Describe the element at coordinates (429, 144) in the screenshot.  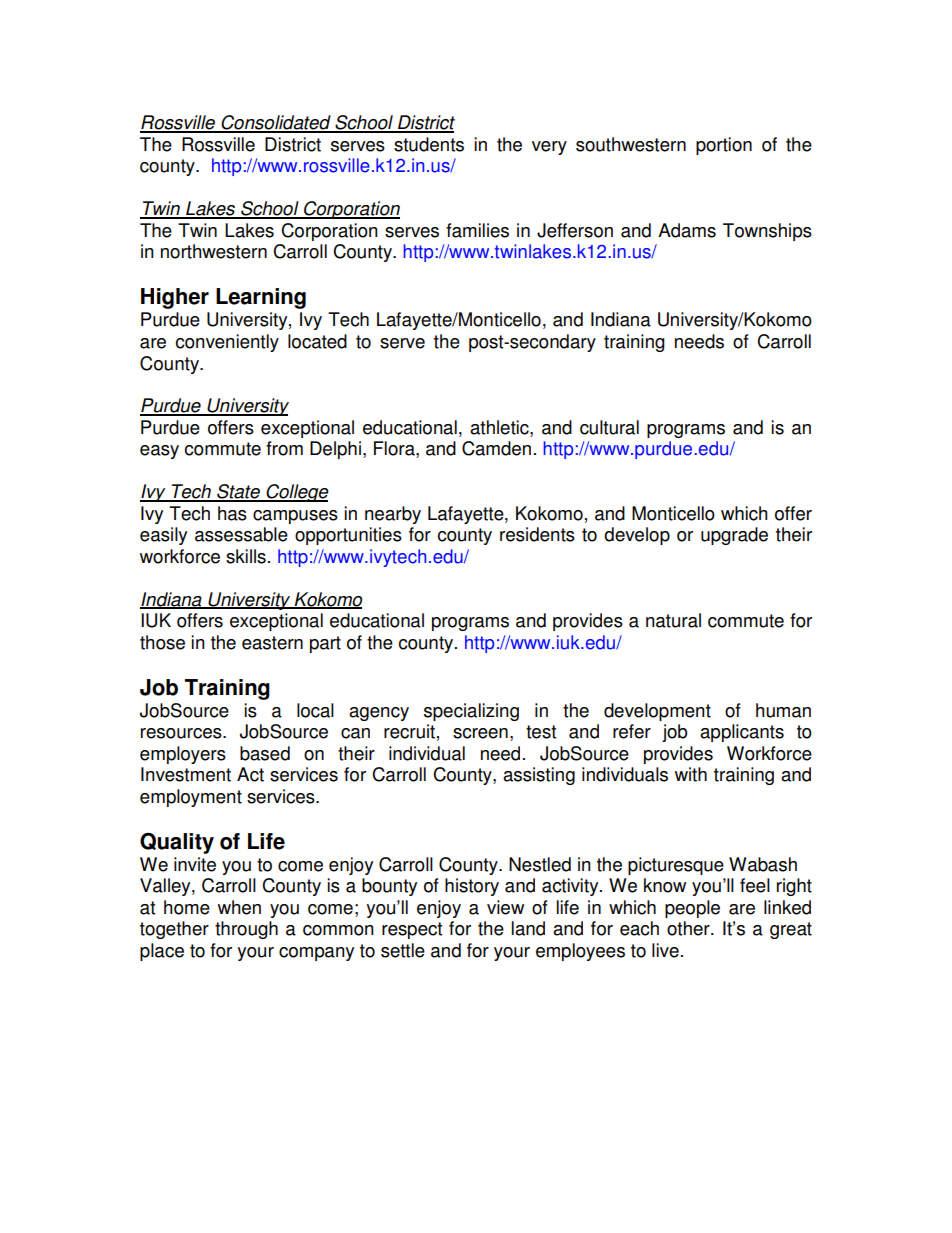
I see `students` at that location.
